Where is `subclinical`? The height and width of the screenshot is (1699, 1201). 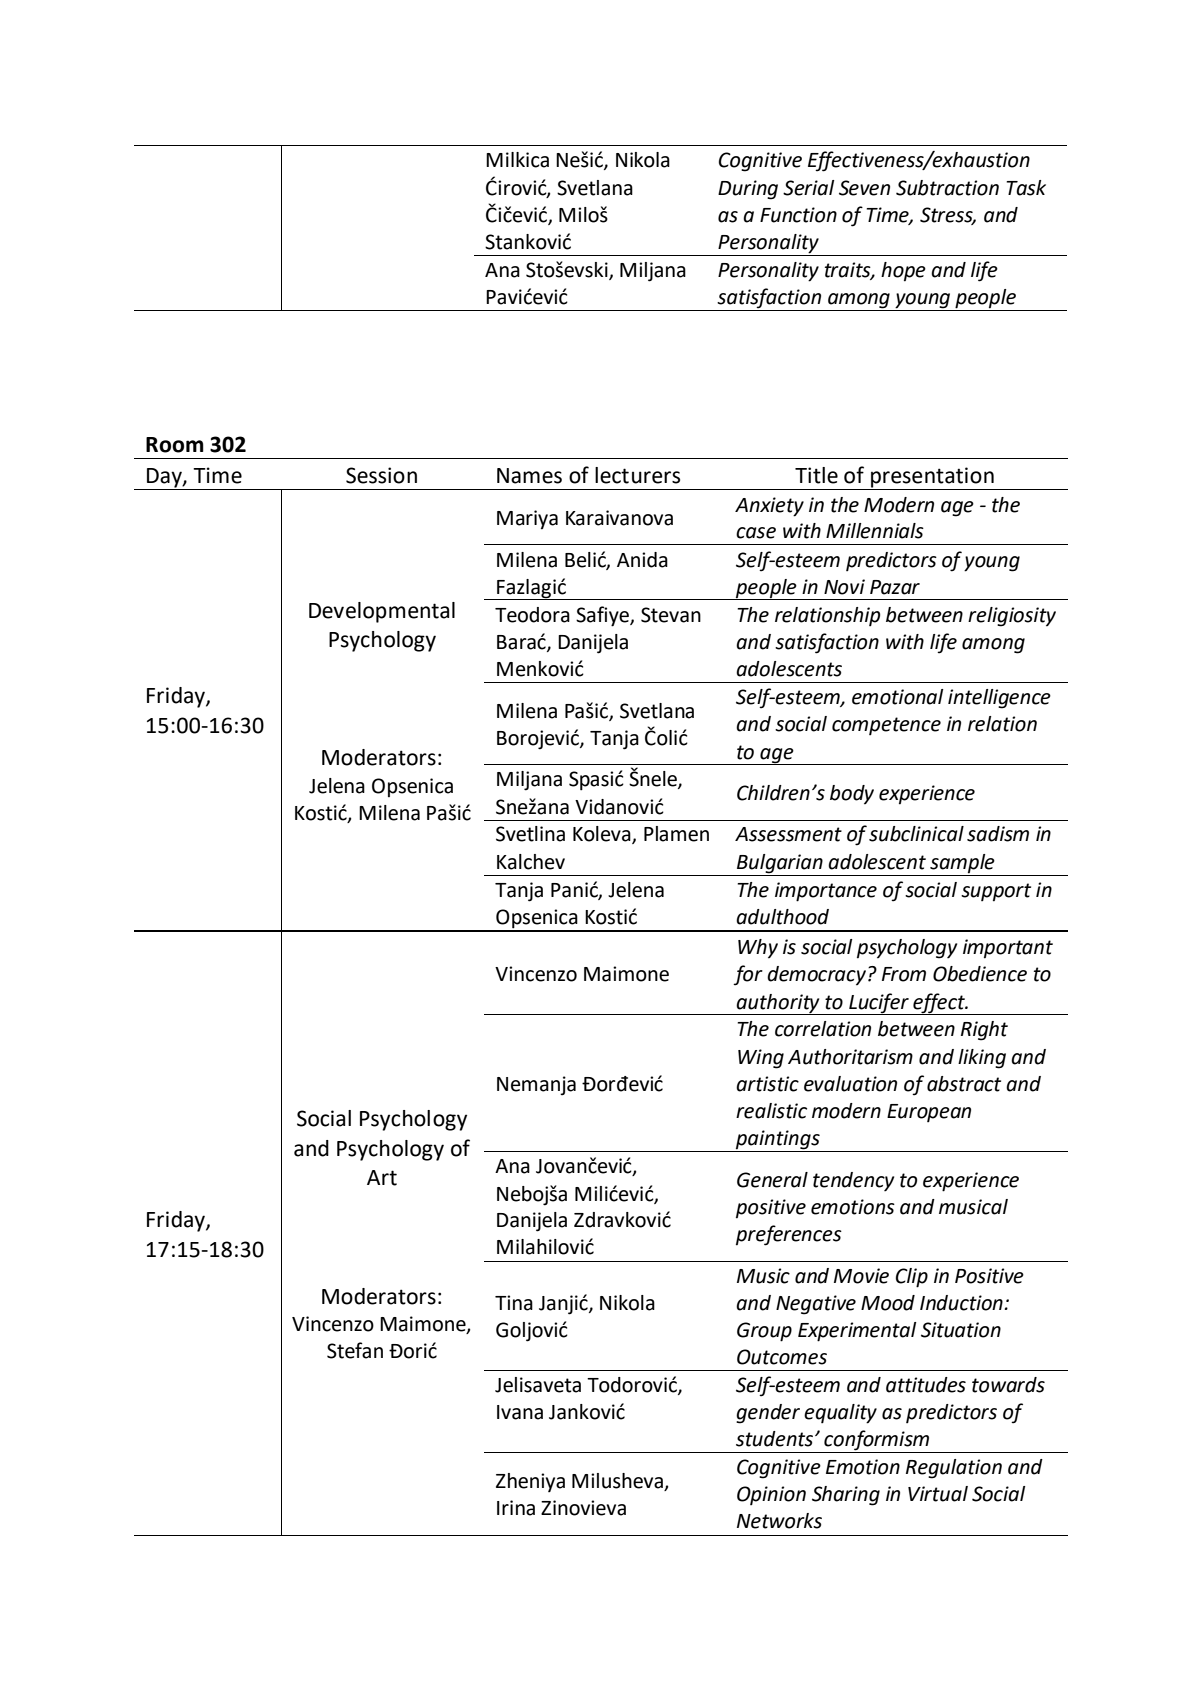
subclinical is located at coordinates (916, 834).
